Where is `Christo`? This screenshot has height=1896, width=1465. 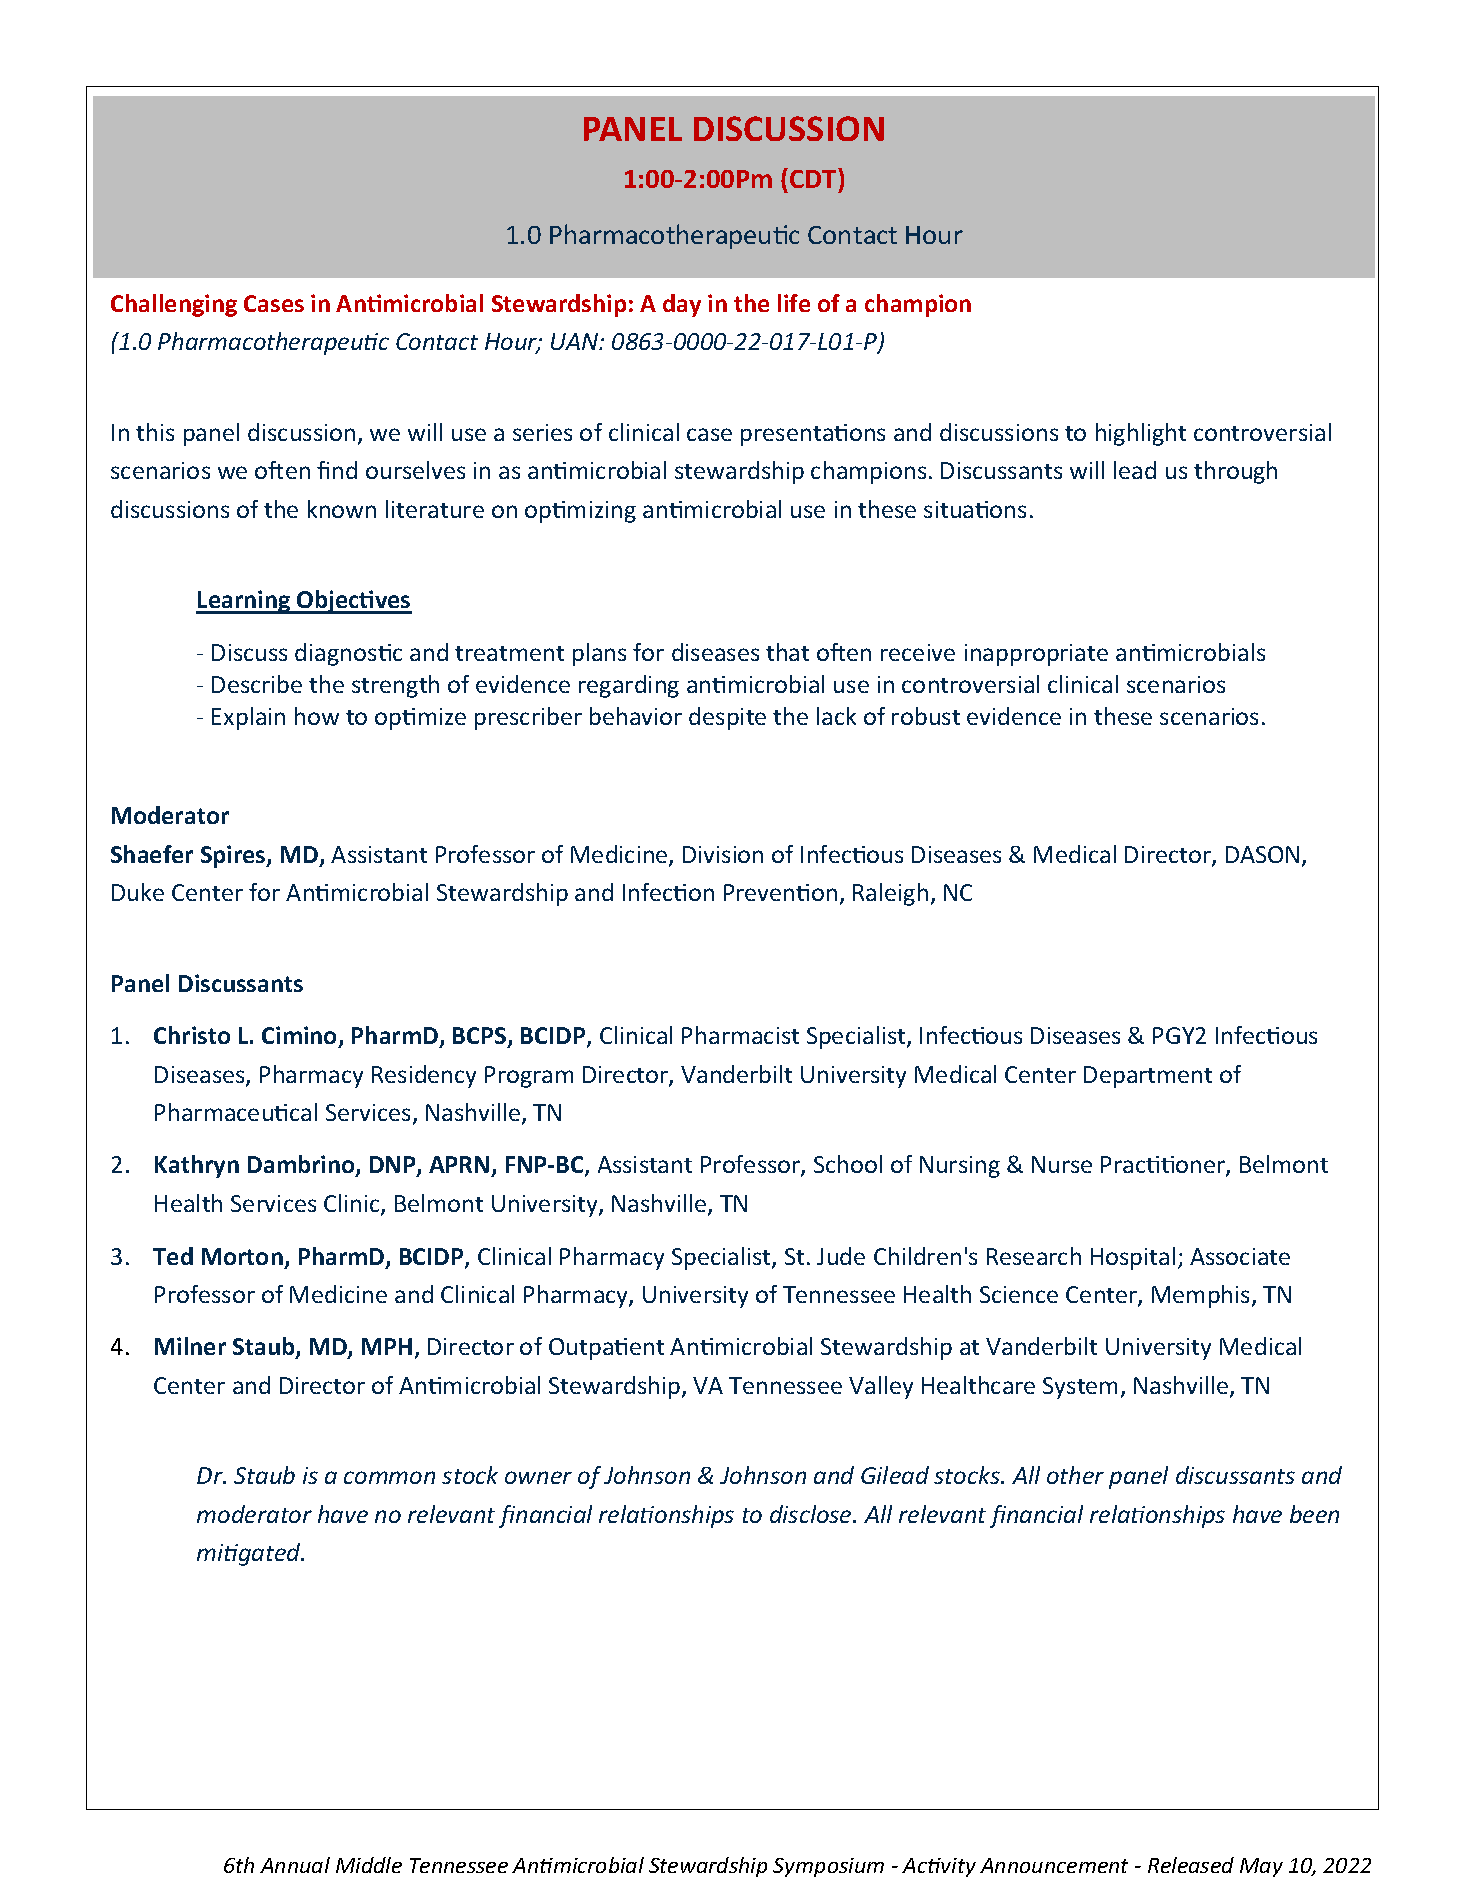 Christo is located at coordinates (192, 1035).
